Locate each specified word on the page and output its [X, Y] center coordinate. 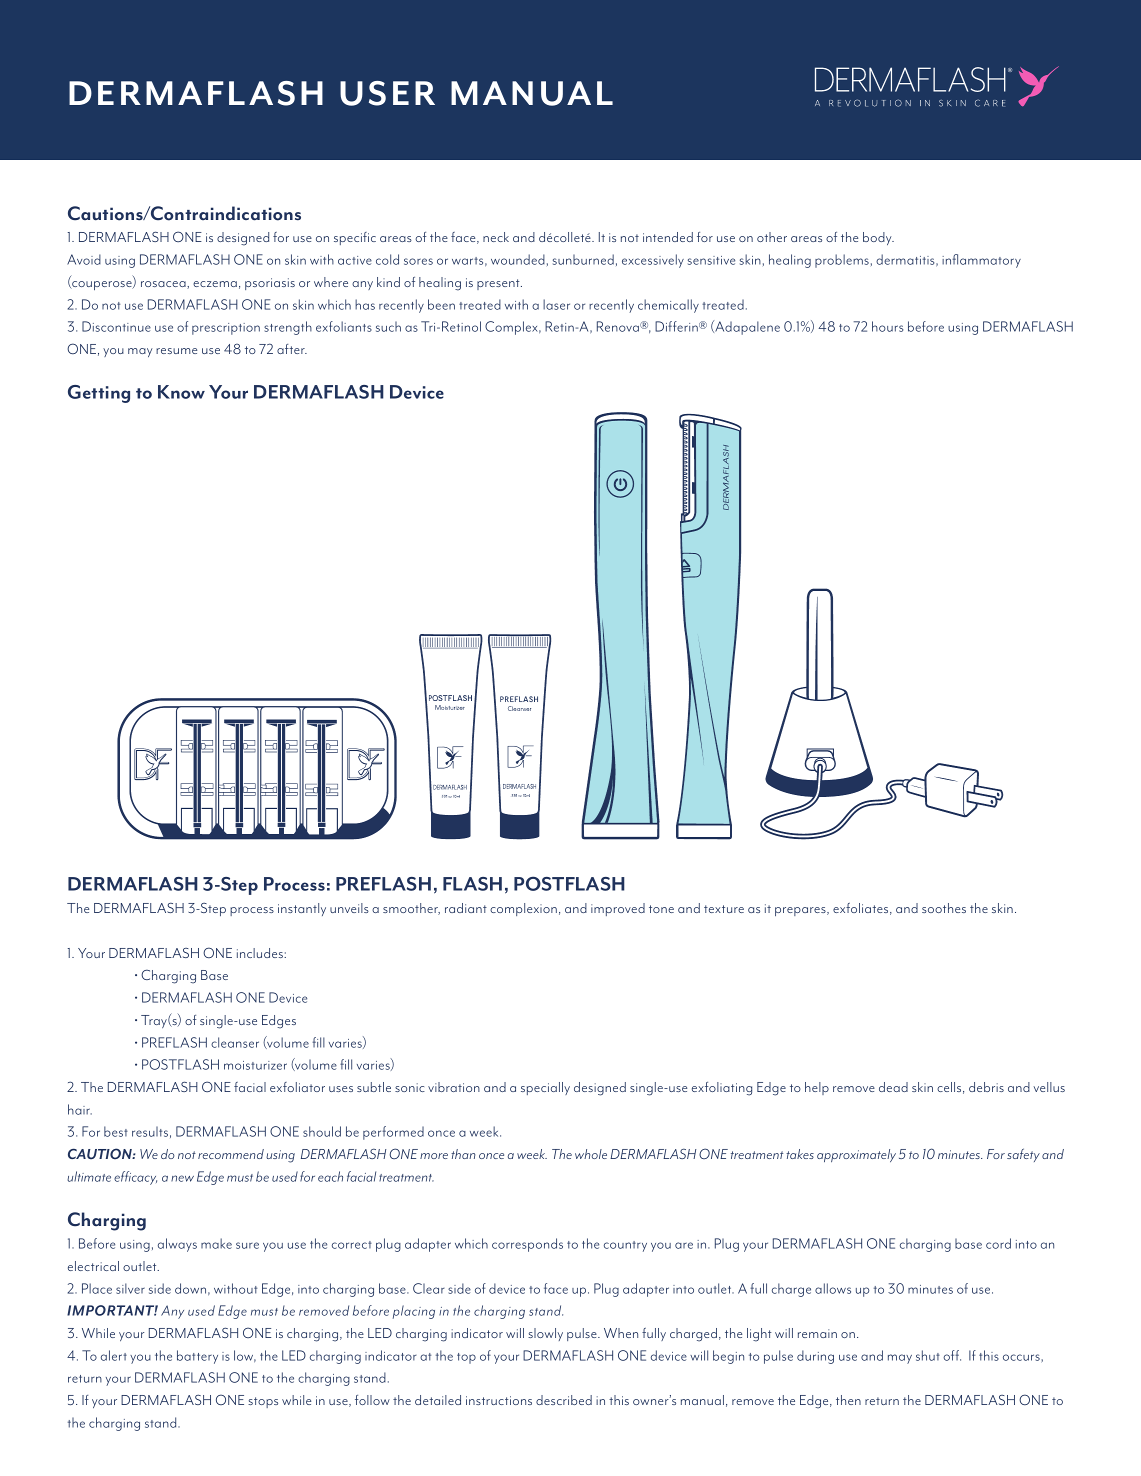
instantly [302, 909]
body [878, 238]
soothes [944, 908]
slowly [545, 1334]
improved [618, 909]
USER [387, 93]
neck [496, 237]
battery [197, 1357]
